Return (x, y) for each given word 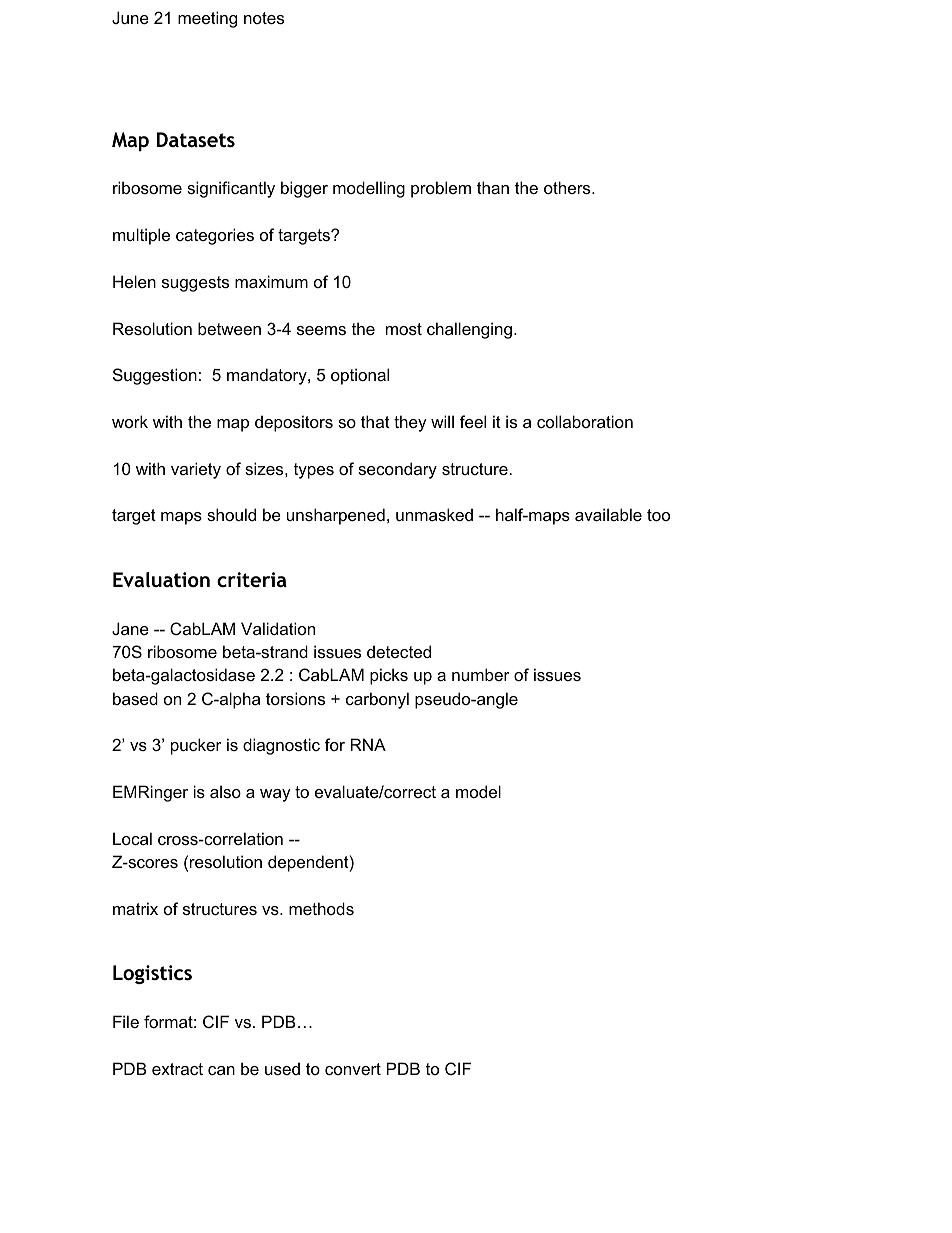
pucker (196, 746)
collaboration (585, 421)
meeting (207, 19)
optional (360, 376)
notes (264, 18)
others (568, 187)
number (481, 674)
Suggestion (155, 376)
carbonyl (377, 700)
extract (177, 1069)
